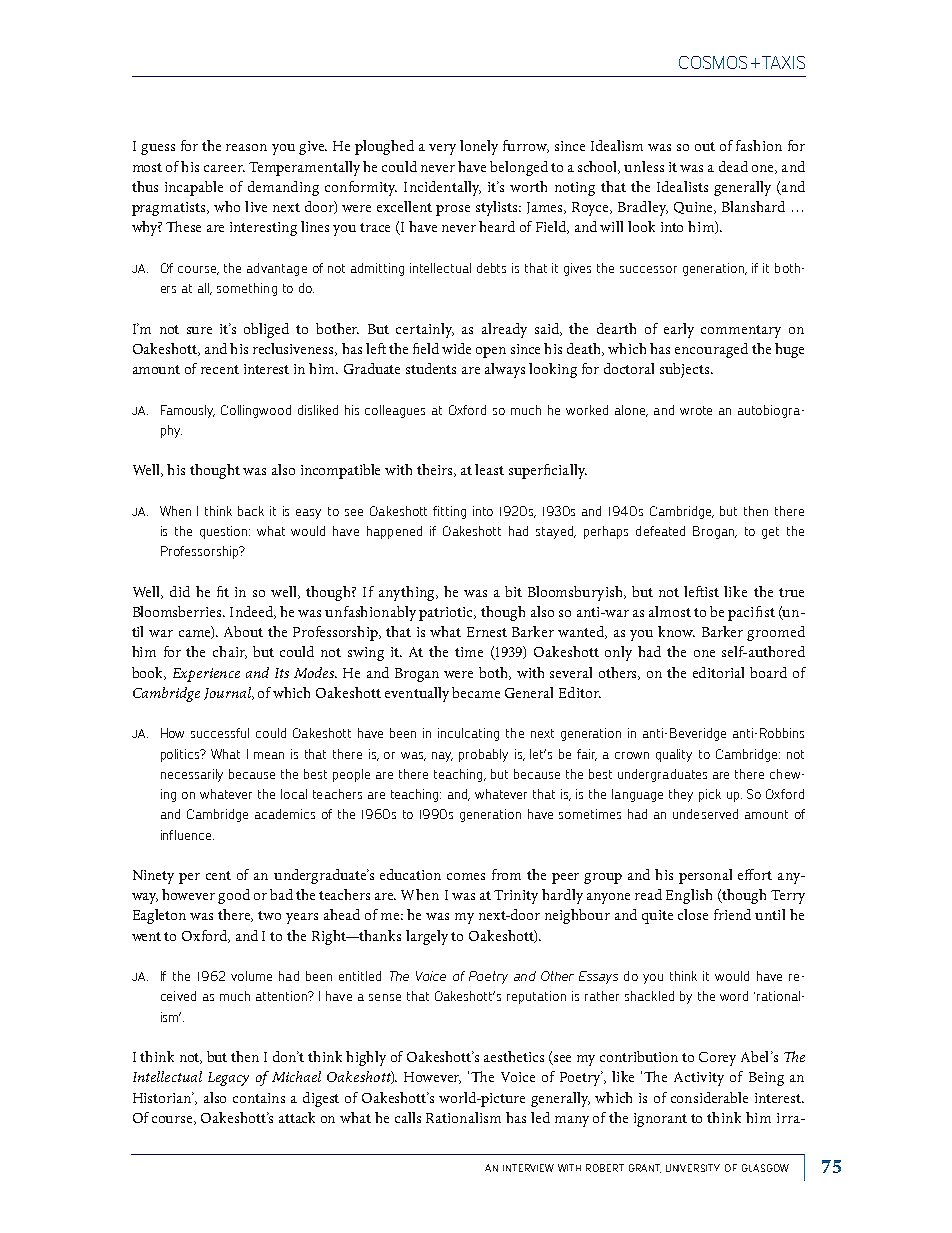  I want to click on University, so click(693, 1168).
